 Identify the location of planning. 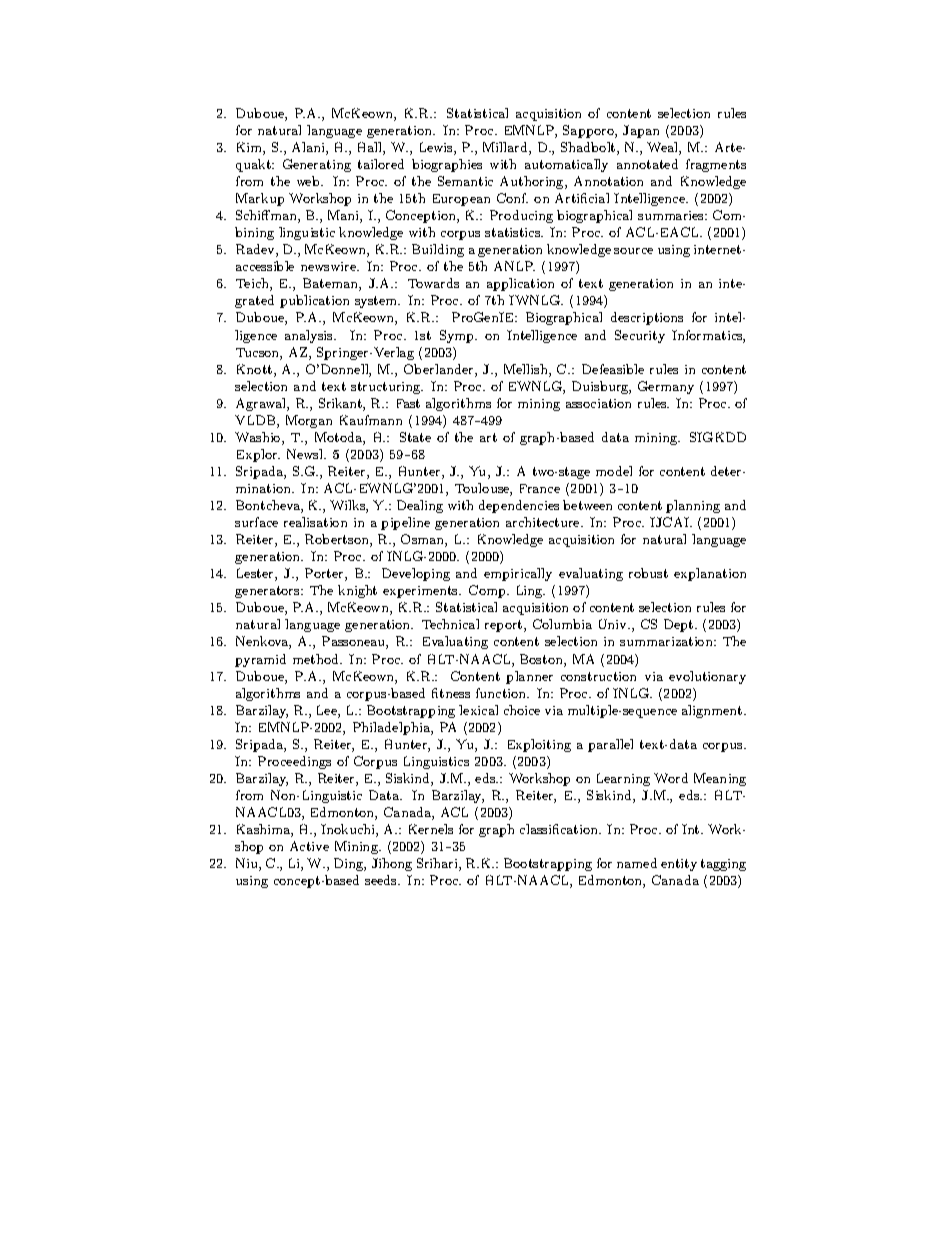
(693, 506).
